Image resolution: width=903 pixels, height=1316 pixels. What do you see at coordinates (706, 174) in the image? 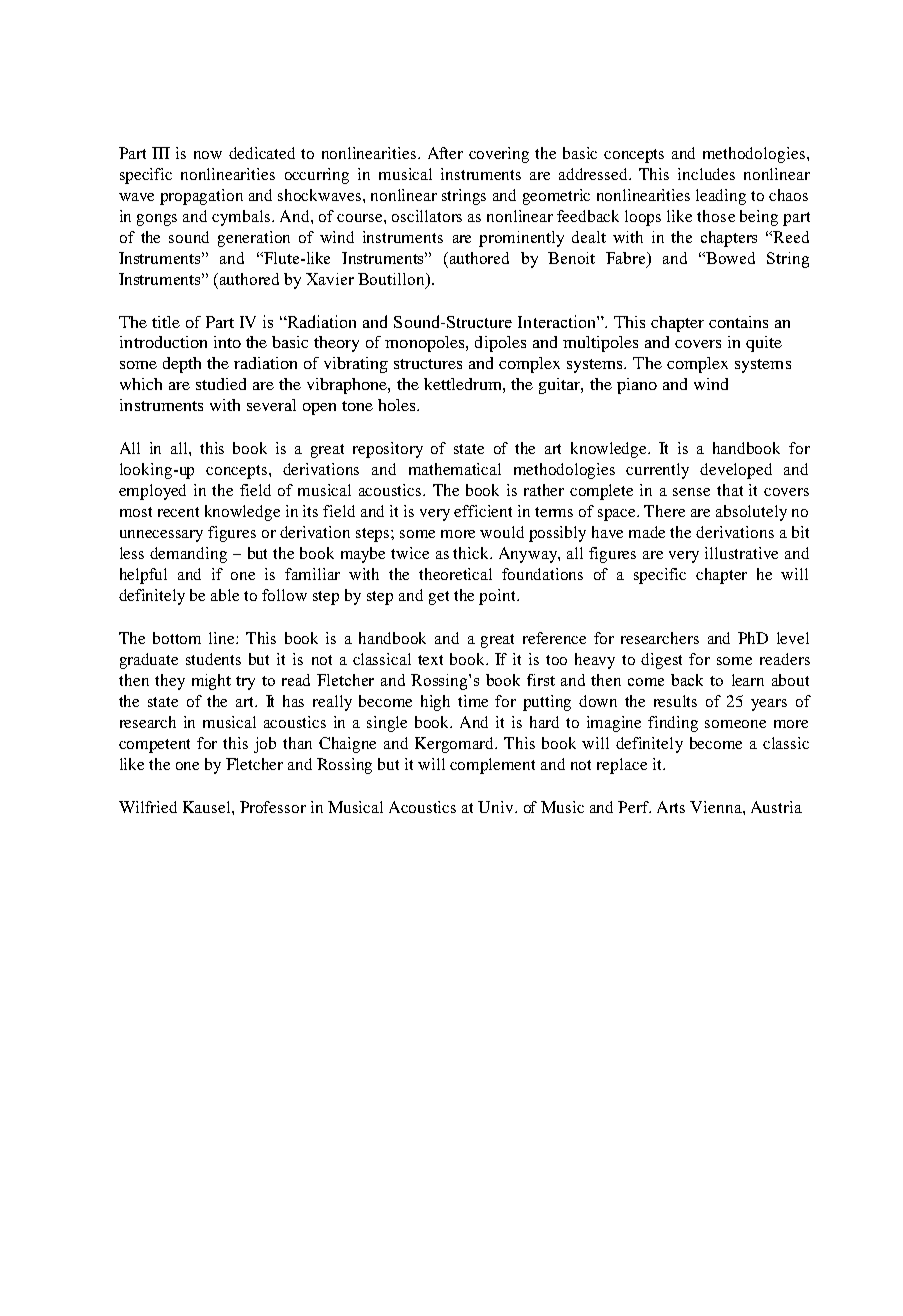
I see `includes` at bounding box center [706, 174].
